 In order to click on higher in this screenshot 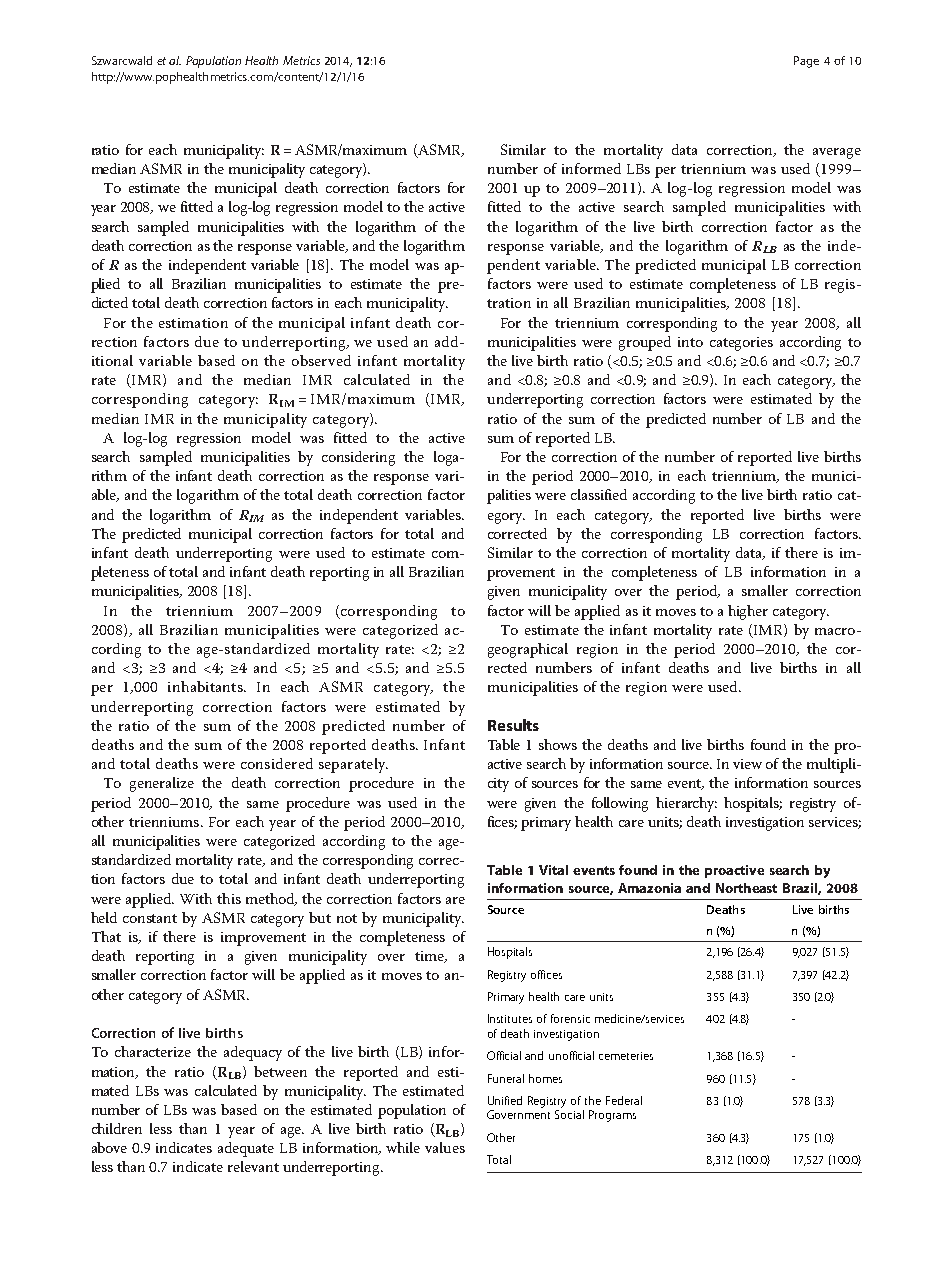, I will do `click(748, 612)`.
